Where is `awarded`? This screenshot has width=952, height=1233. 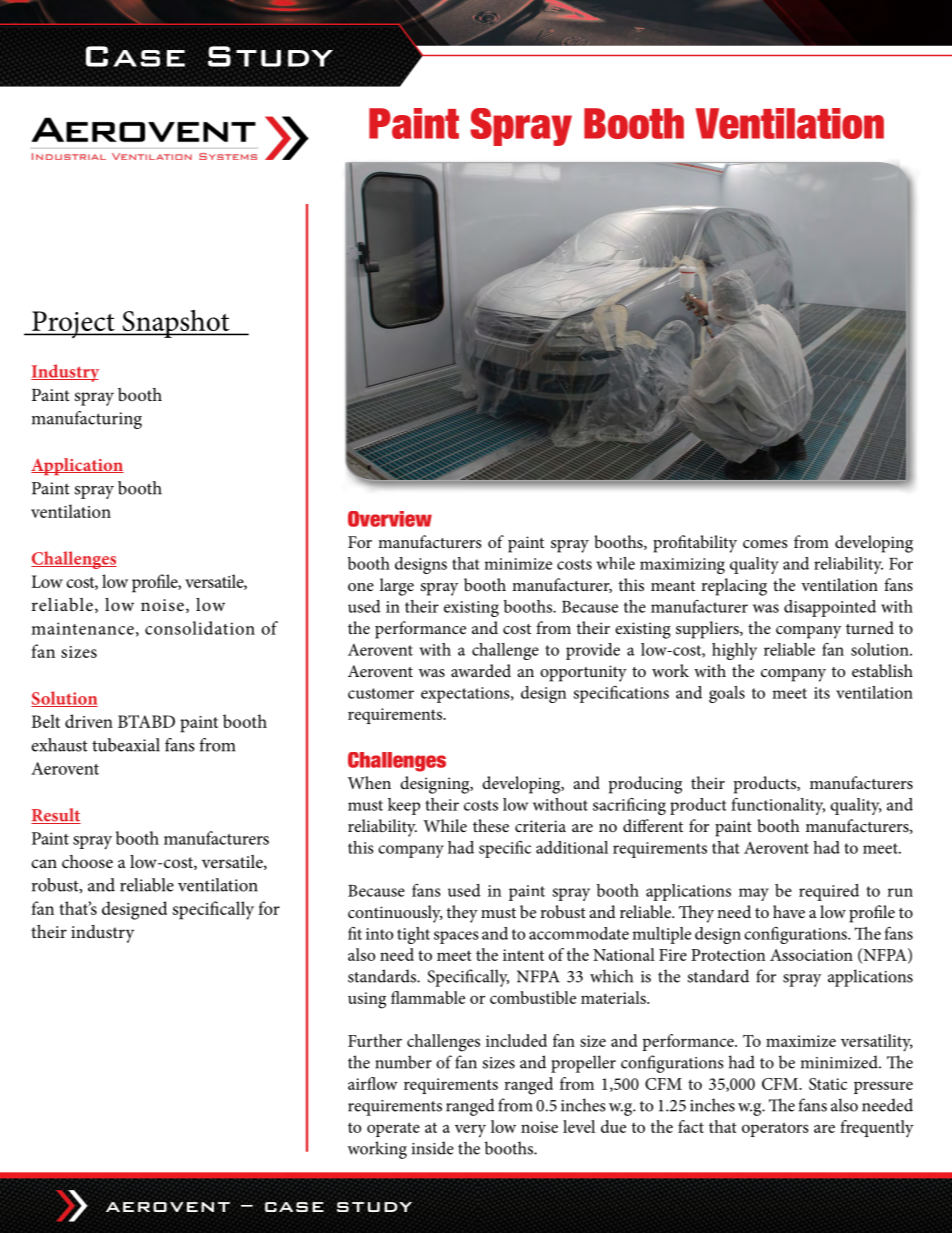
awarded is located at coordinates (481, 670).
